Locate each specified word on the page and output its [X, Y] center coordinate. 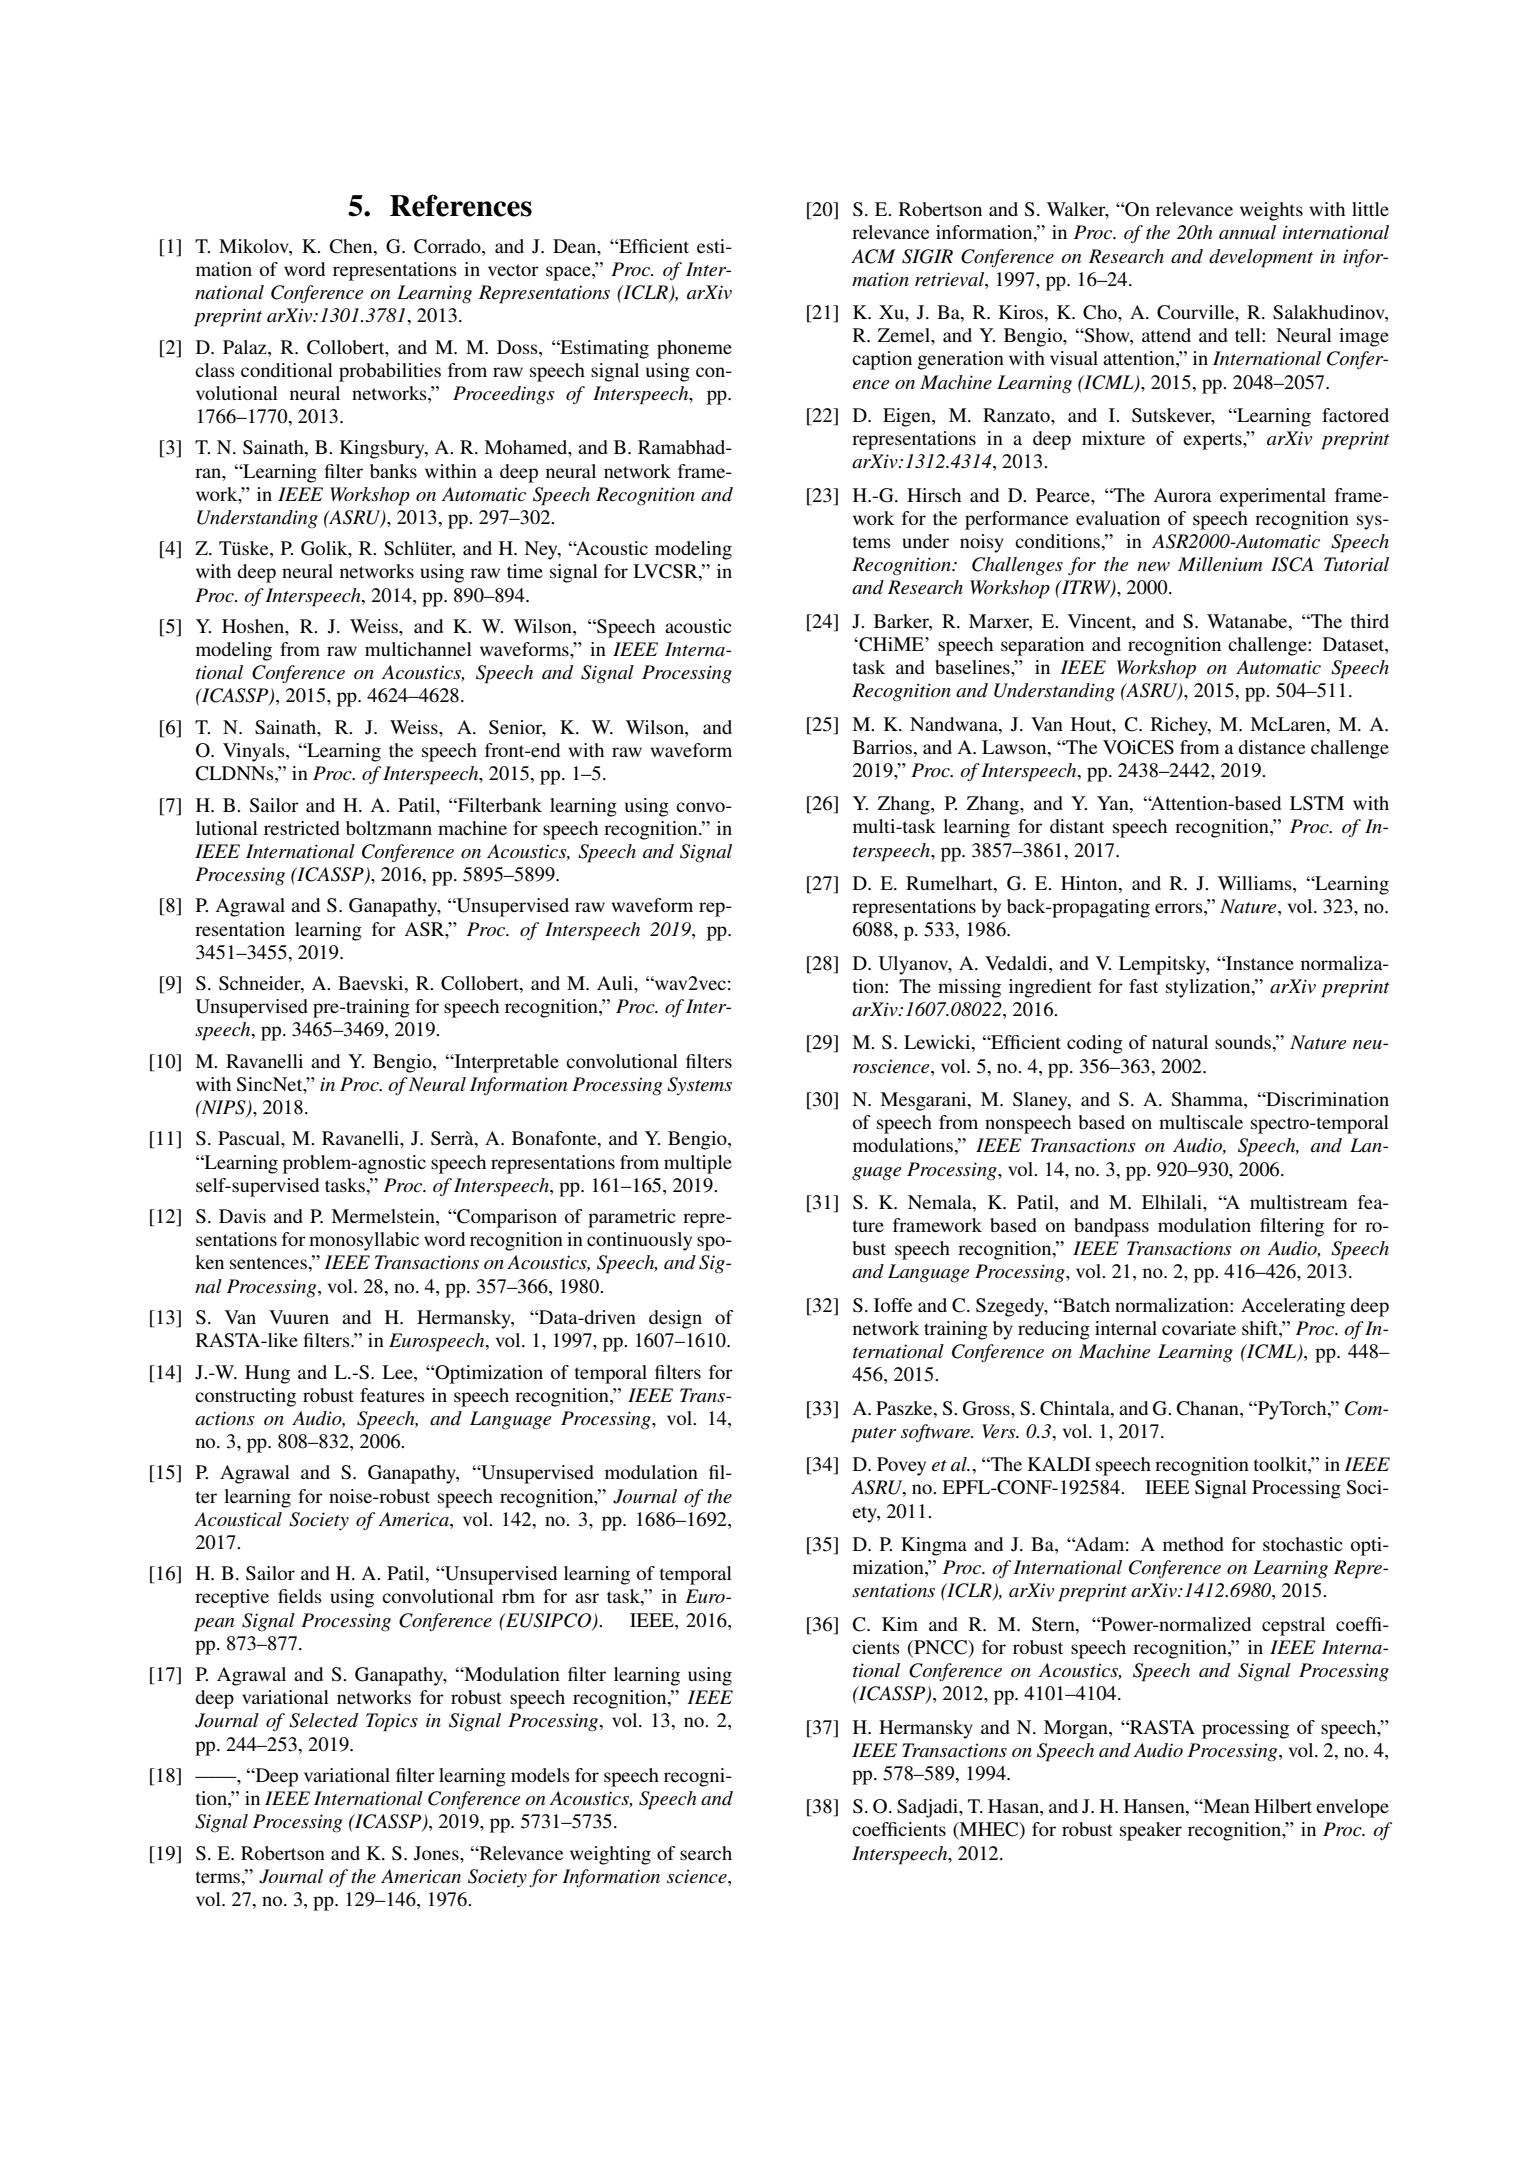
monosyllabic [364, 1241]
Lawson [1015, 747]
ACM [873, 256]
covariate [1199, 1328]
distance [1271, 747]
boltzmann [389, 828]
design [675, 1319]
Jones [437, 1853]
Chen [352, 246]
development [1261, 258]
